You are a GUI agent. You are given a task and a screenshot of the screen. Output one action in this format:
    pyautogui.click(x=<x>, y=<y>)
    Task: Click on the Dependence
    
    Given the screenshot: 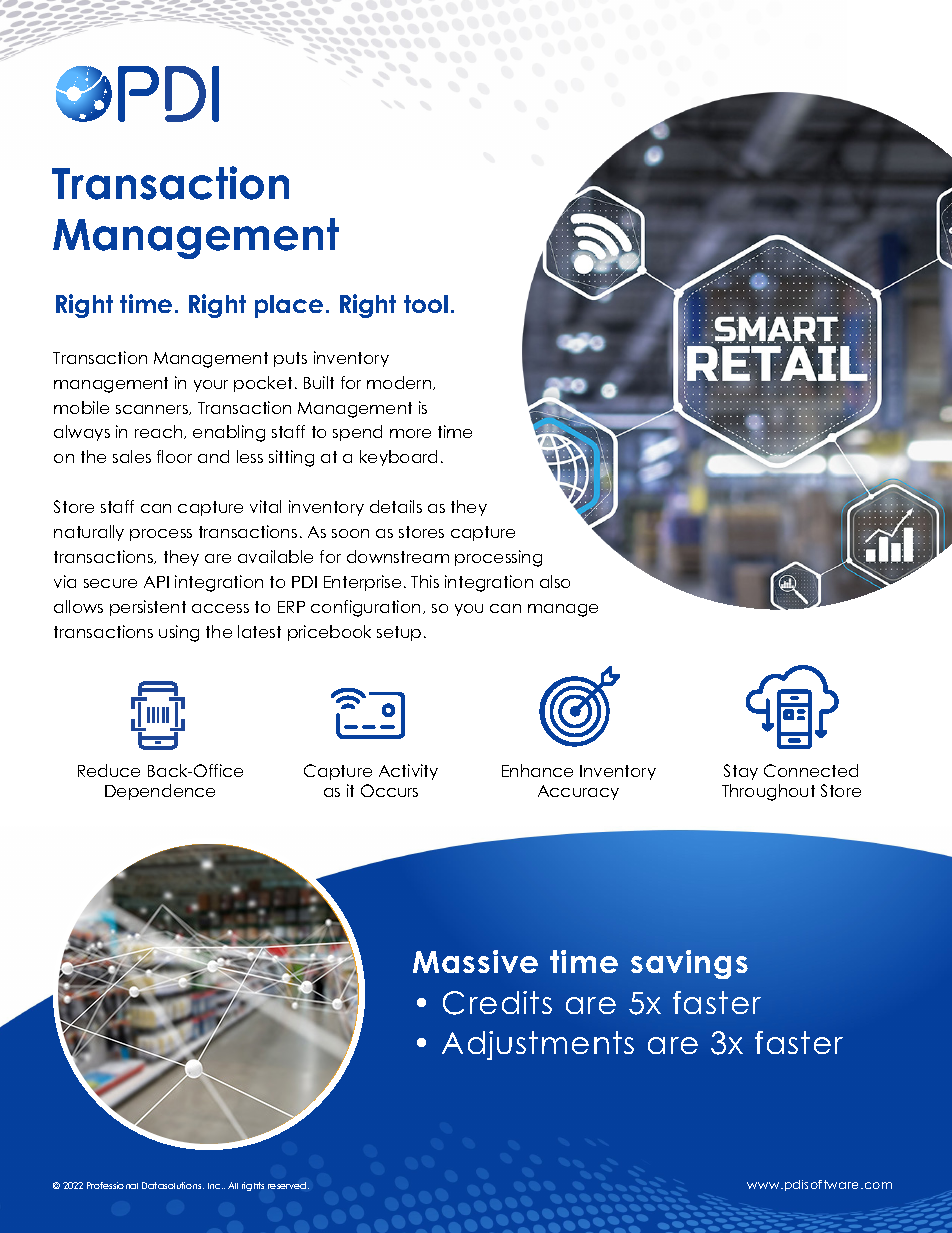 What is the action you would take?
    pyautogui.click(x=160, y=792)
